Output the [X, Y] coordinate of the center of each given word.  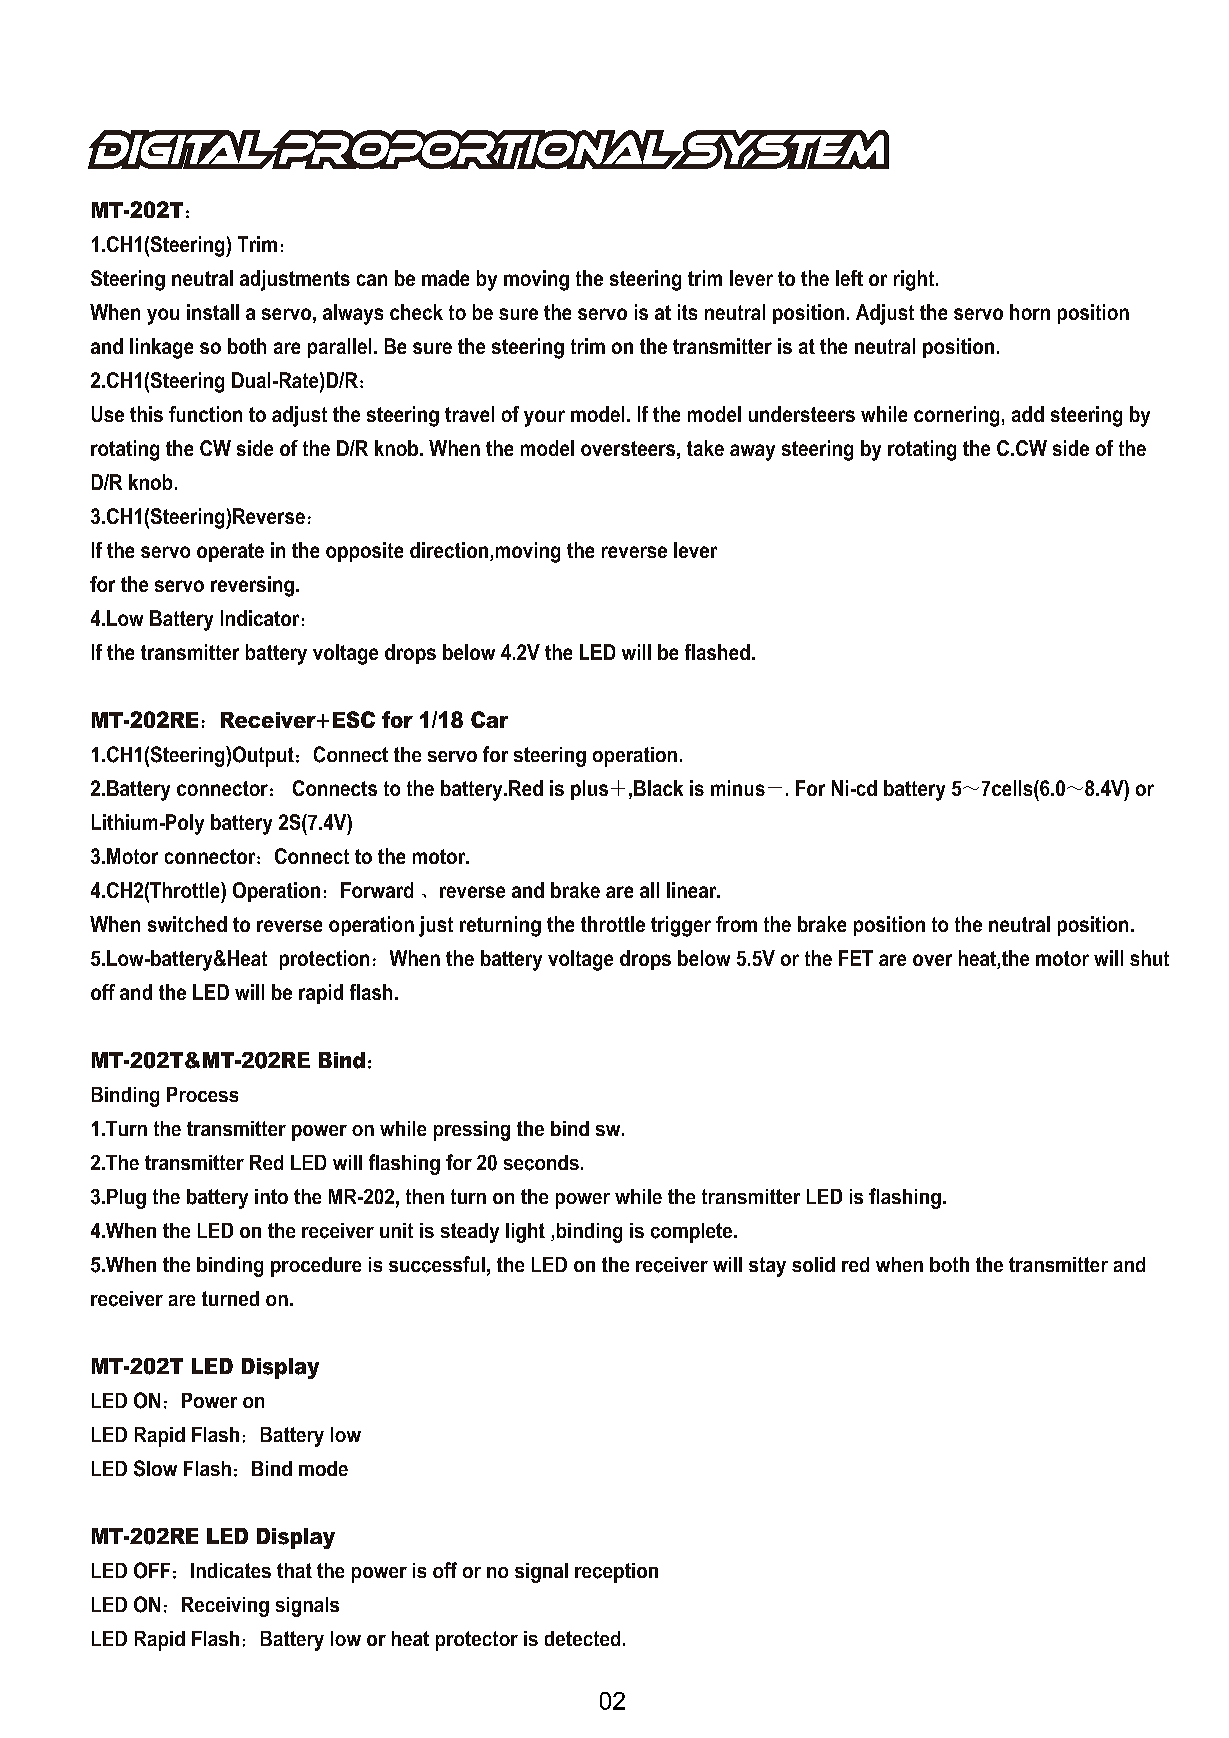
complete [693, 1233]
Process [202, 1094]
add [1028, 414]
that [294, 1570]
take [705, 448]
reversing [252, 586]
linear [693, 890]
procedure [316, 1267]
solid [813, 1264]
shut [1149, 958]
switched [187, 924]
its [687, 312]
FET [856, 958]
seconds [541, 1163]
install [213, 312]
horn [1030, 312]
